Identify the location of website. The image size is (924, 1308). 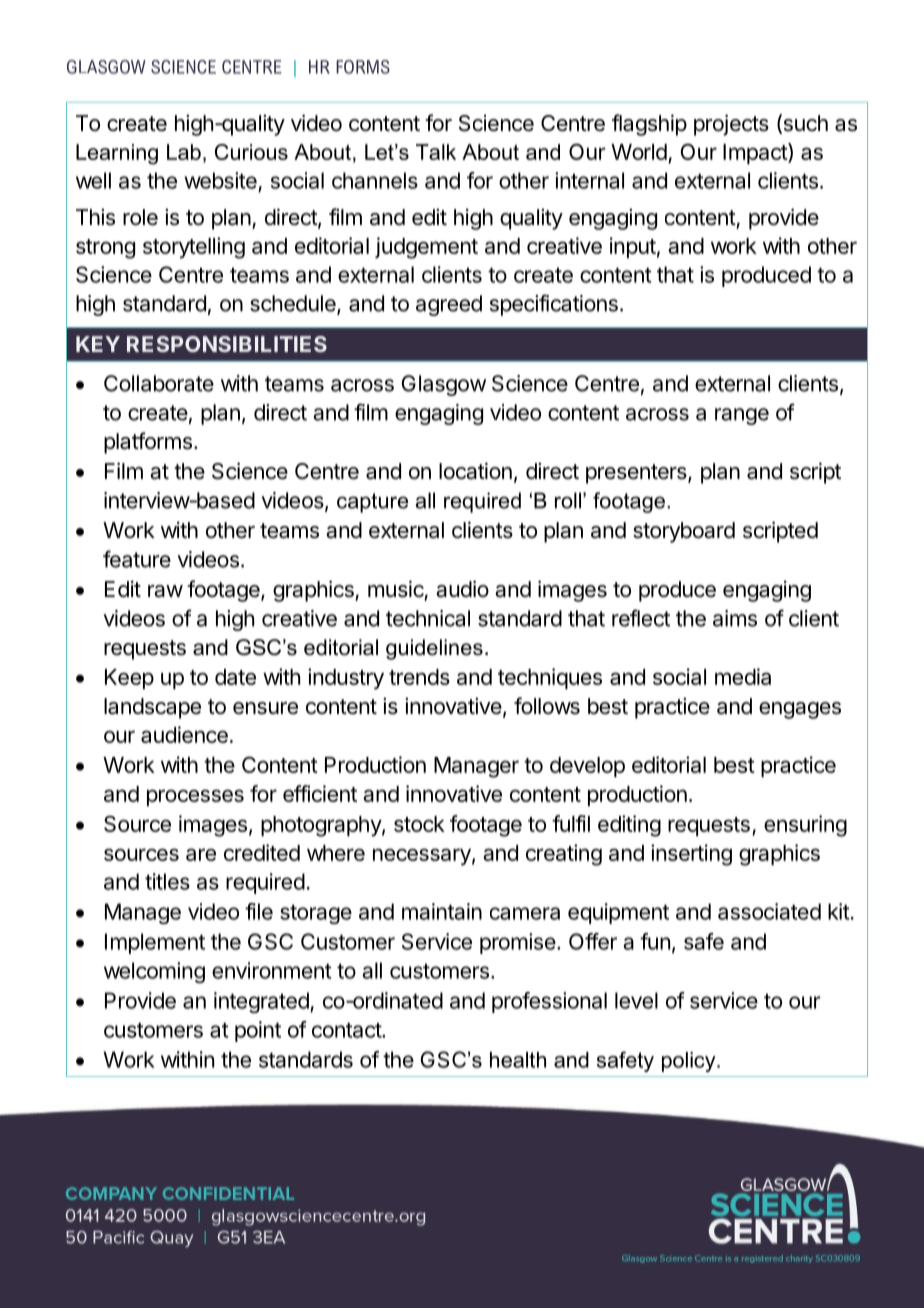
(220, 180).
